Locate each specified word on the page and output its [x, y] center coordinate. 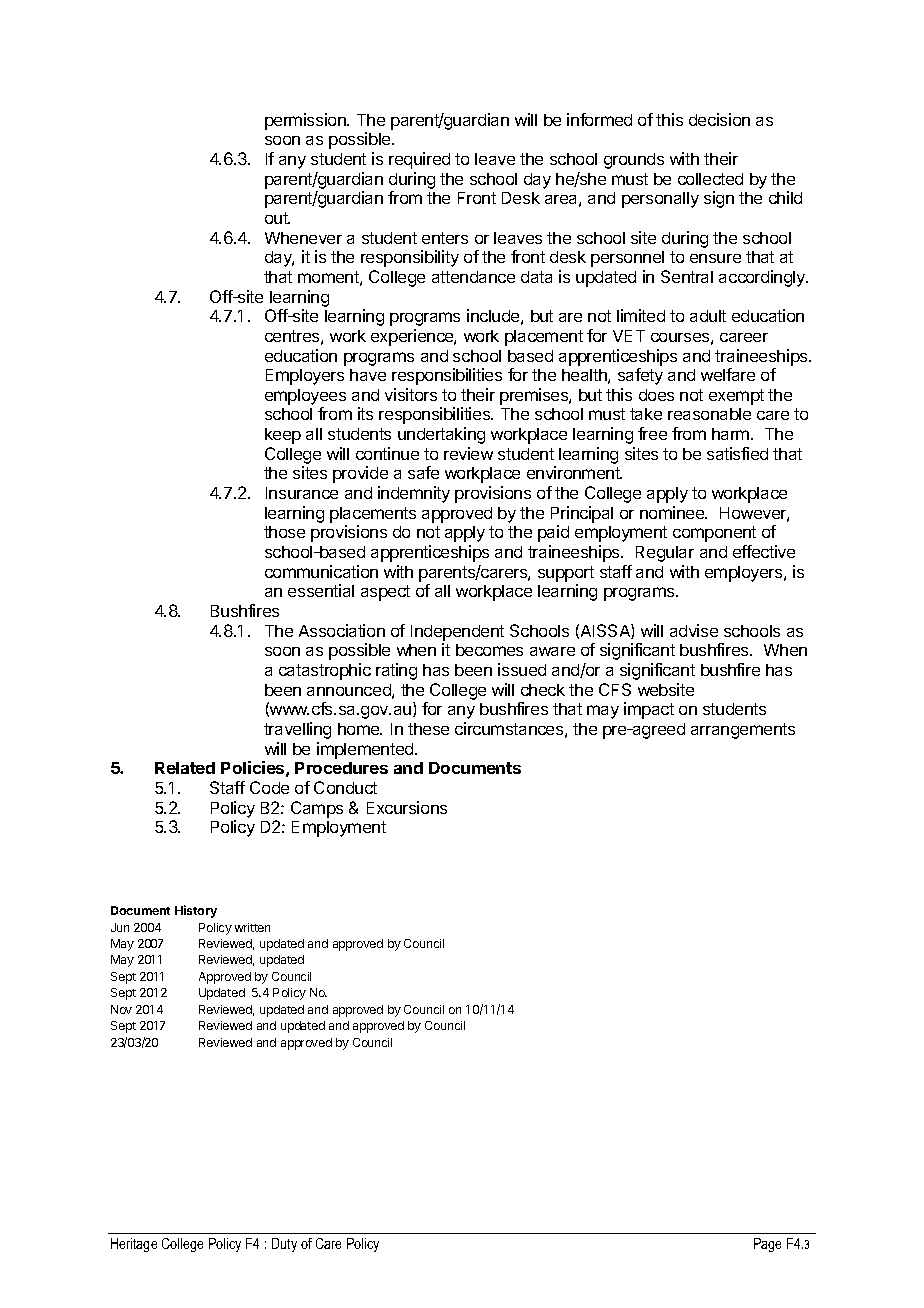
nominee [673, 512]
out [277, 218]
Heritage [134, 1245]
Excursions [407, 807]
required [419, 160]
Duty [284, 1245]
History [196, 911]
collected [710, 179]
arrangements [743, 731]
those [284, 532]
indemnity [414, 494]
